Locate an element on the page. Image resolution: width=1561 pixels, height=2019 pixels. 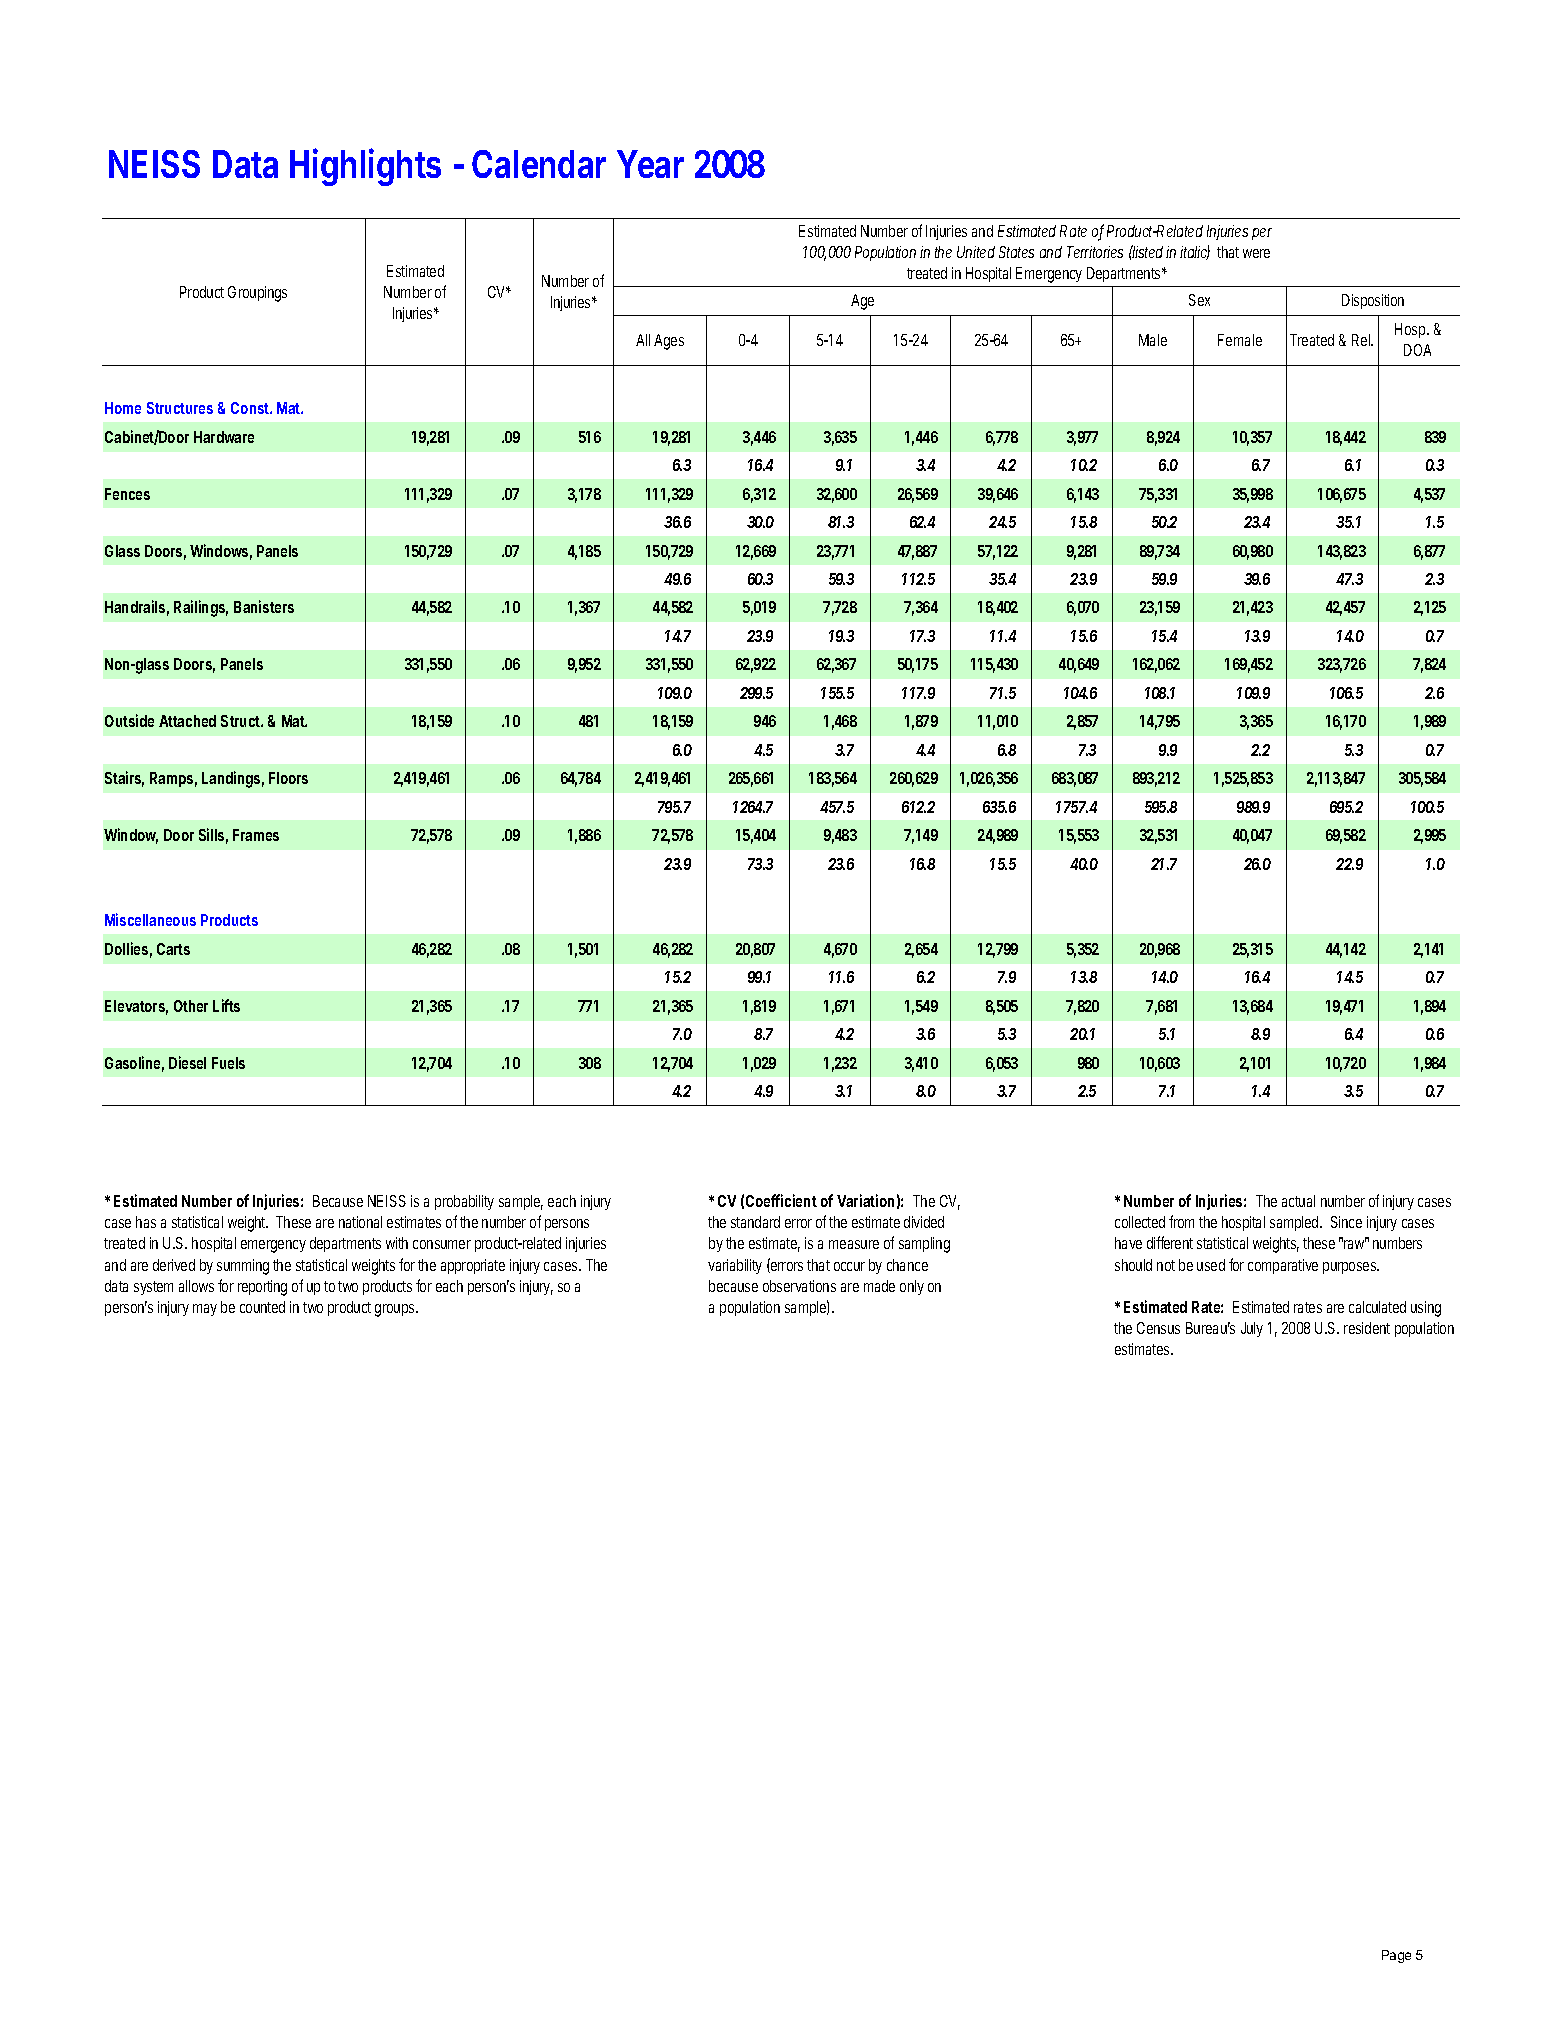
actual is located at coordinates (1298, 1201).
